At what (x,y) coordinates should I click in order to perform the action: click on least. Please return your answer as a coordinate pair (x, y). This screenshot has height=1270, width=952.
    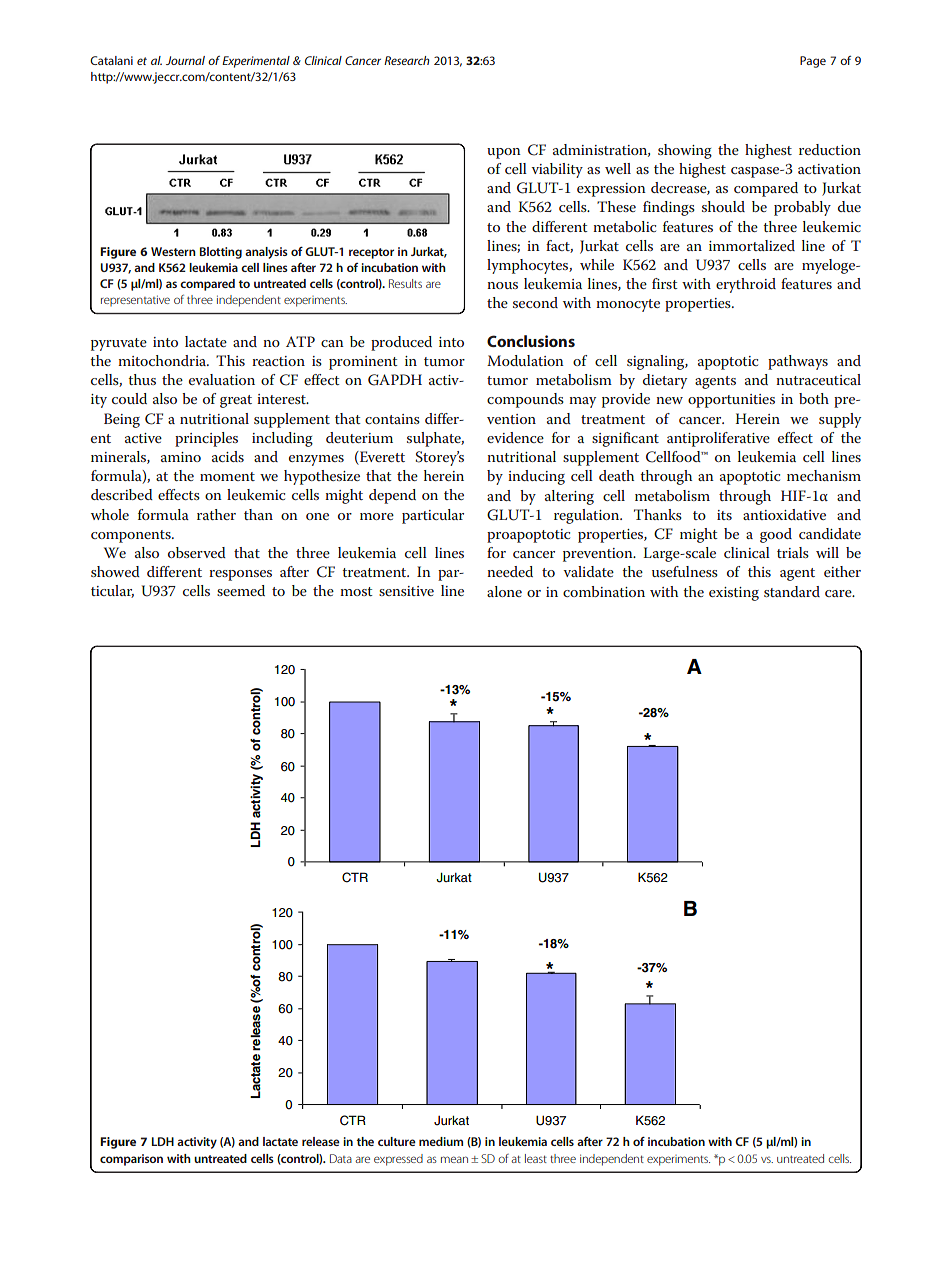
    Looking at the image, I should click on (536, 1158).
